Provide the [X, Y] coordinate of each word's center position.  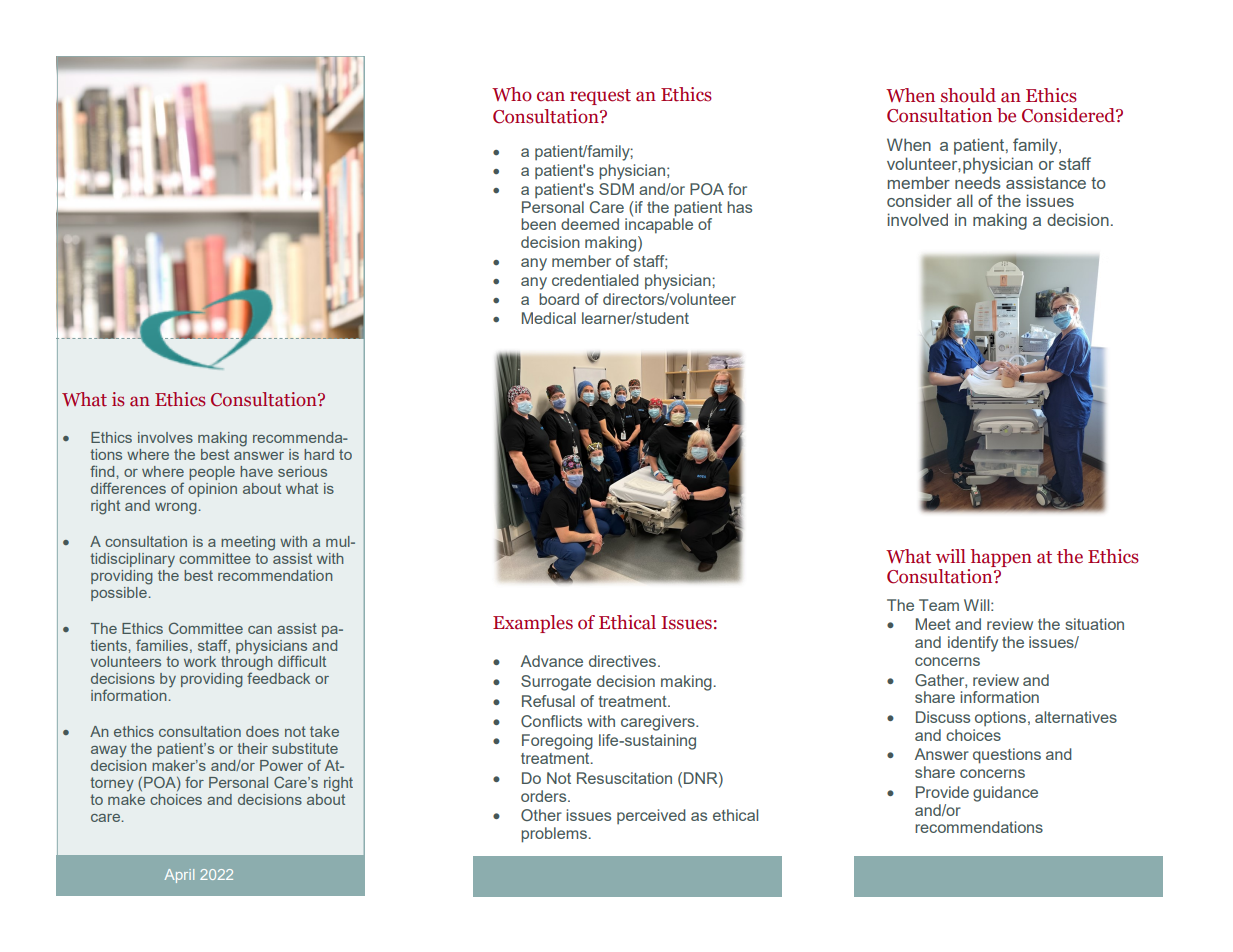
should [968, 95]
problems [554, 835]
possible [120, 592]
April [179, 876]
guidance [1005, 794]
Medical [549, 318]
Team [939, 605]
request [600, 97]
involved [918, 219]
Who [512, 94]
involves [165, 437]
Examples [533, 624]
